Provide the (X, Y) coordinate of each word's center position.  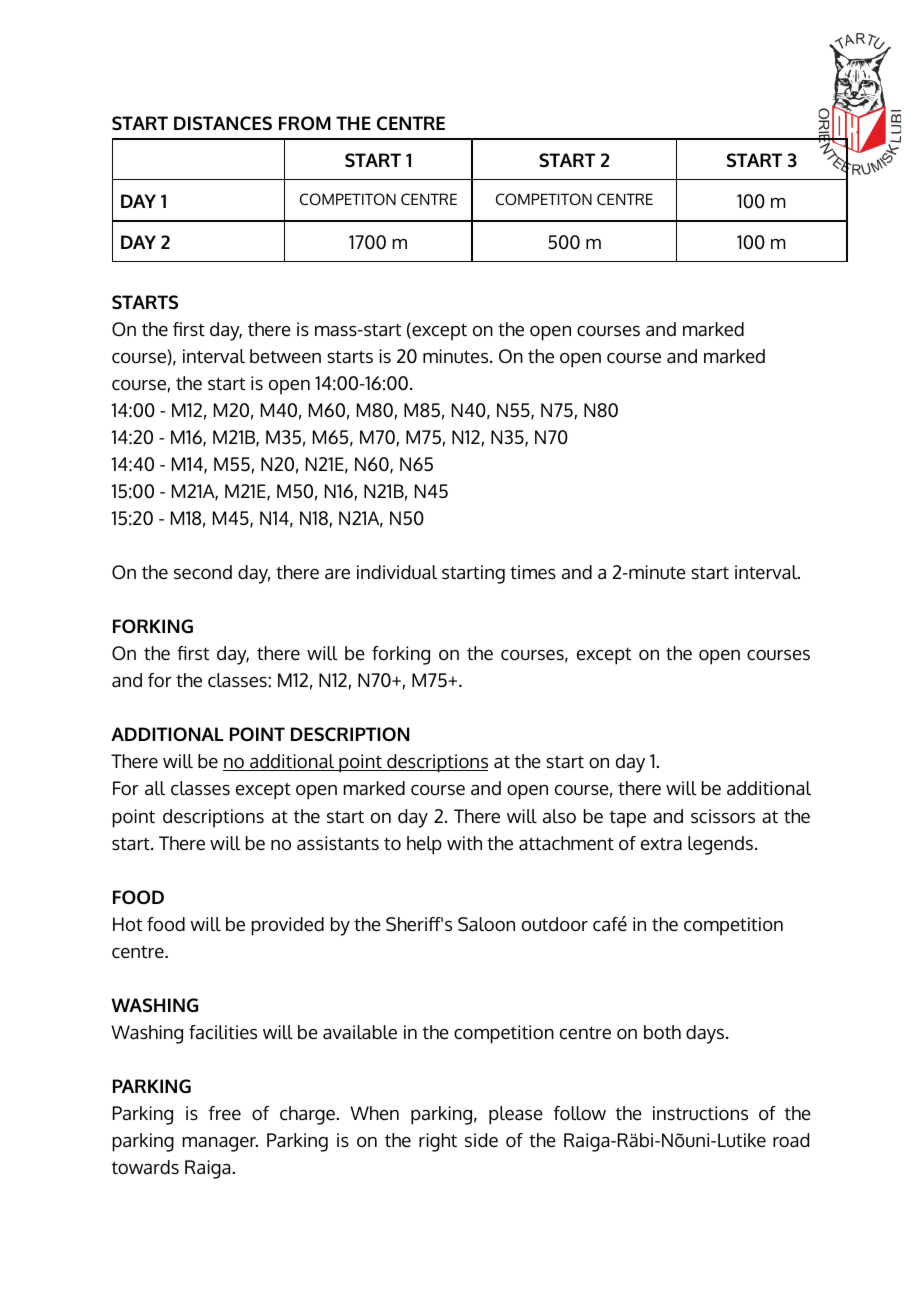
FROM (305, 123)
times (533, 572)
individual (397, 572)
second (203, 572)
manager (220, 1144)
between (285, 356)
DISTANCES (223, 123)
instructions (700, 1113)
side (481, 1140)
